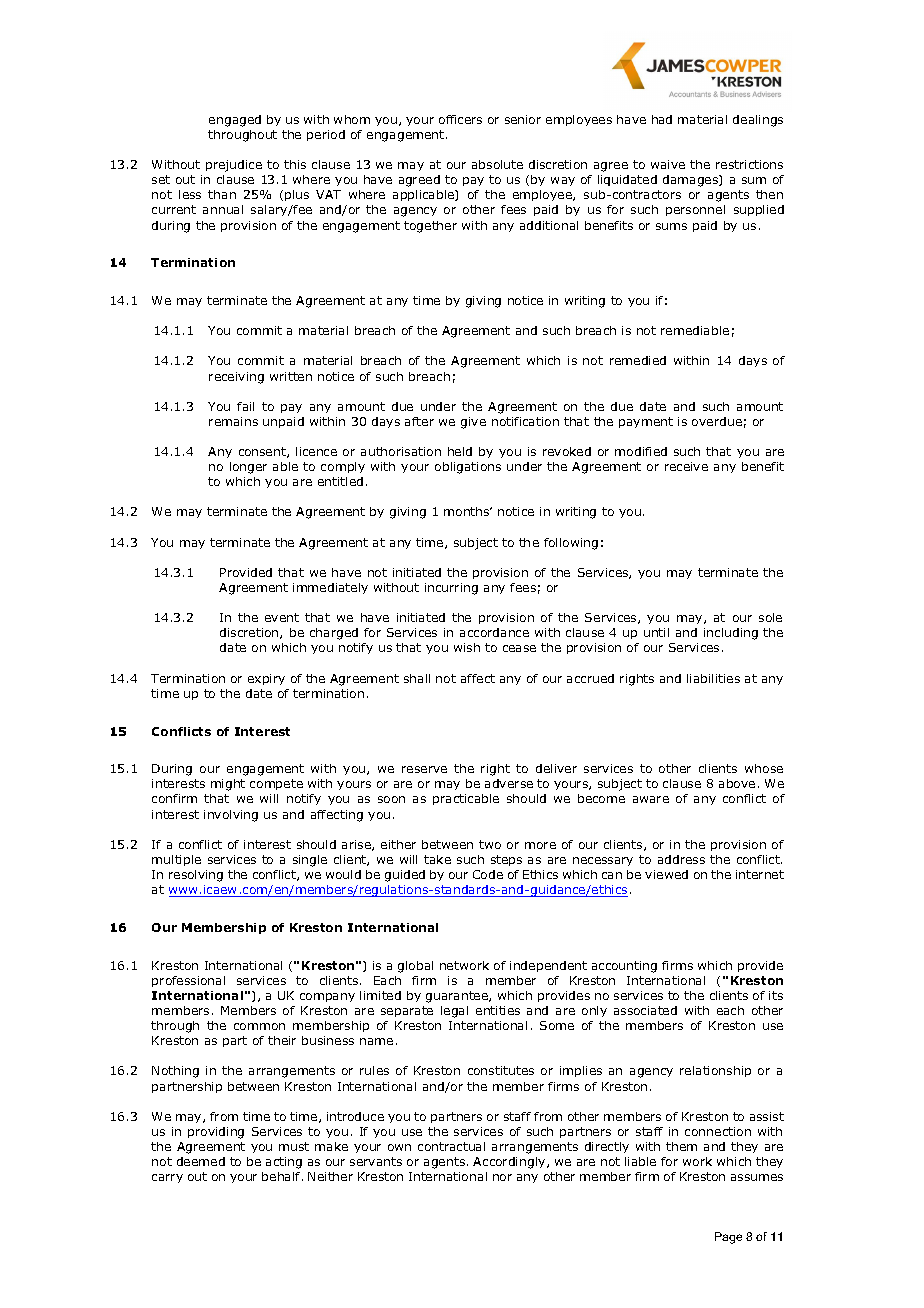 Image resolution: width=924 pixels, height=1308 pixels. What do you see at coordinates (497, 164) in the screenshot?
I see `absolute` at bounding box center [497, 164].
